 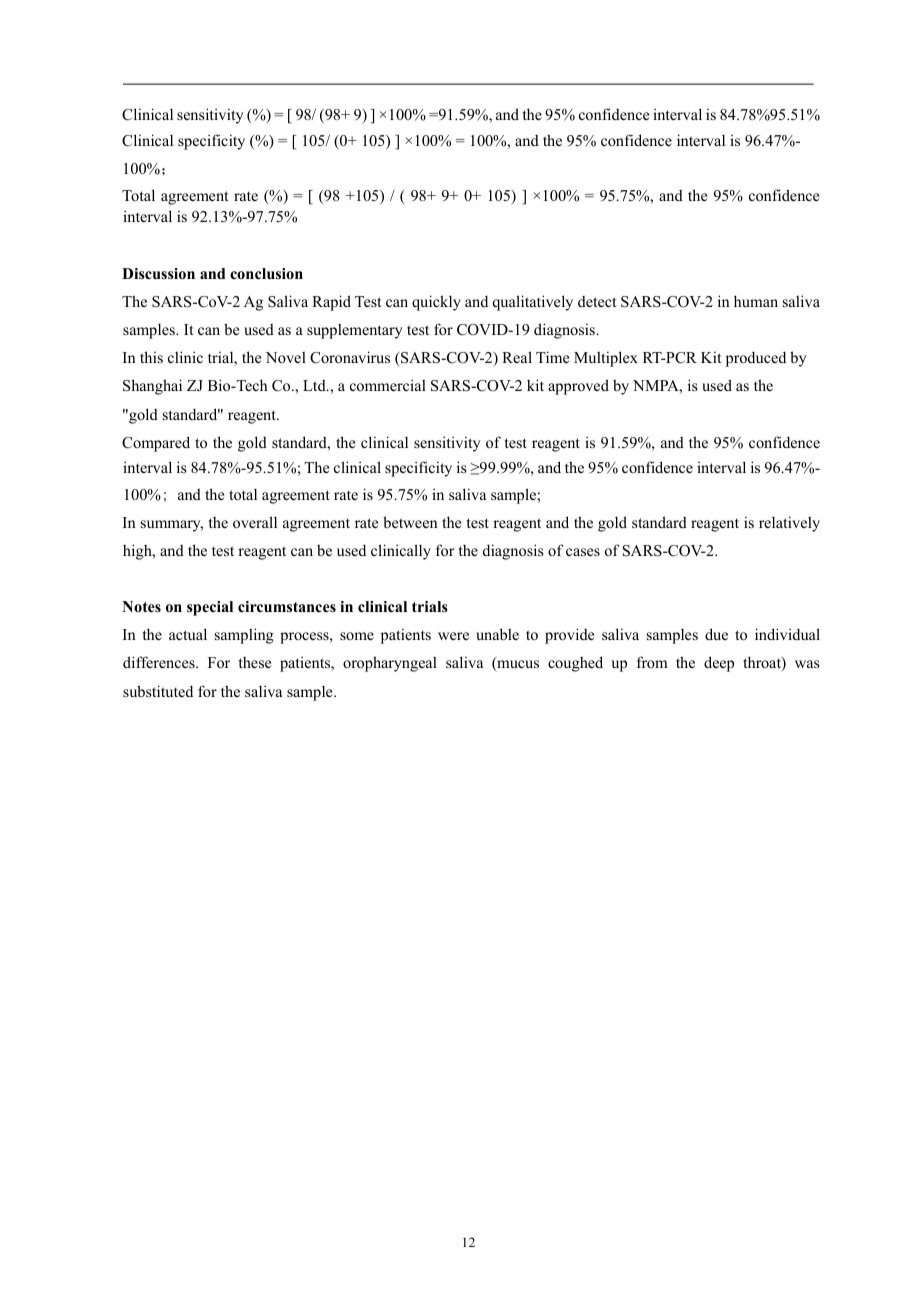 What do you see at coordinates (255, 662) in the screenshot?
I see `these` at bounding box center [255, 662].
